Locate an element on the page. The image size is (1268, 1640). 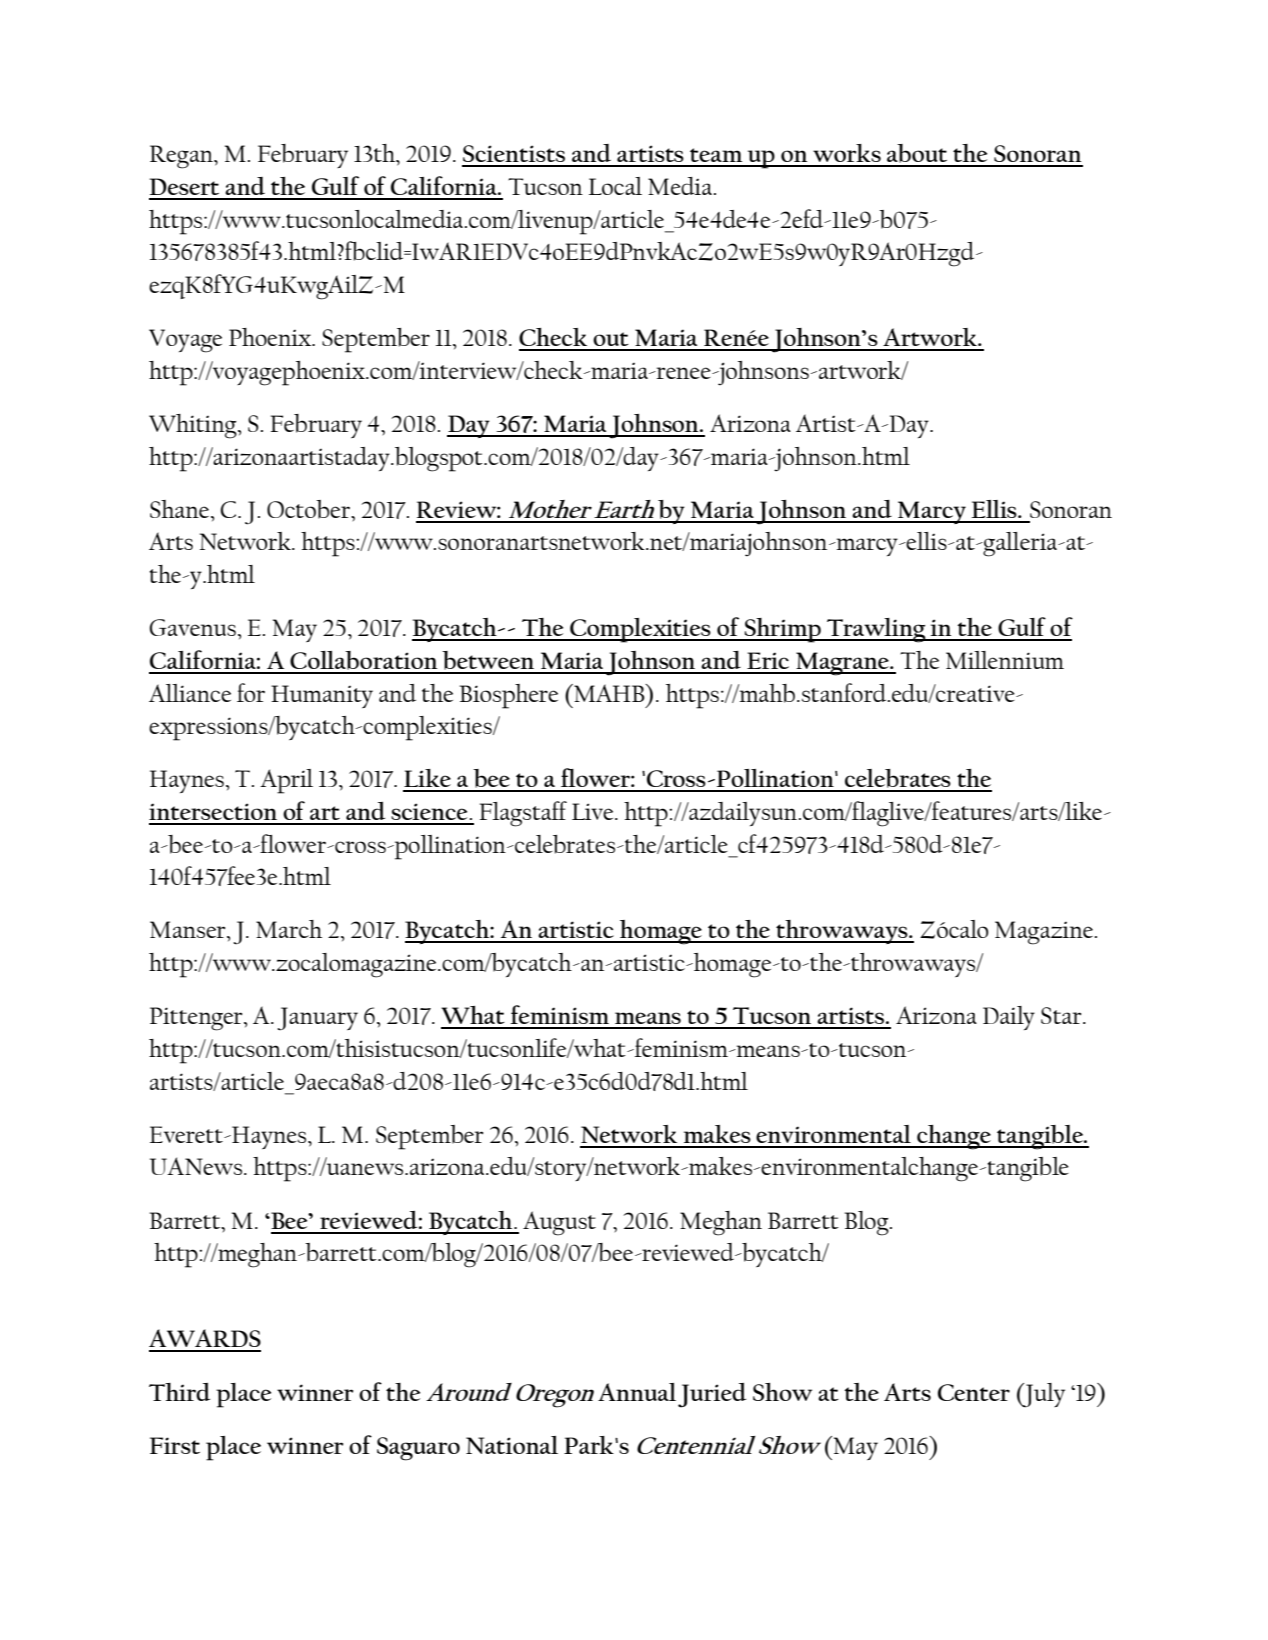
Third is located at coordinates (179, 1392).
